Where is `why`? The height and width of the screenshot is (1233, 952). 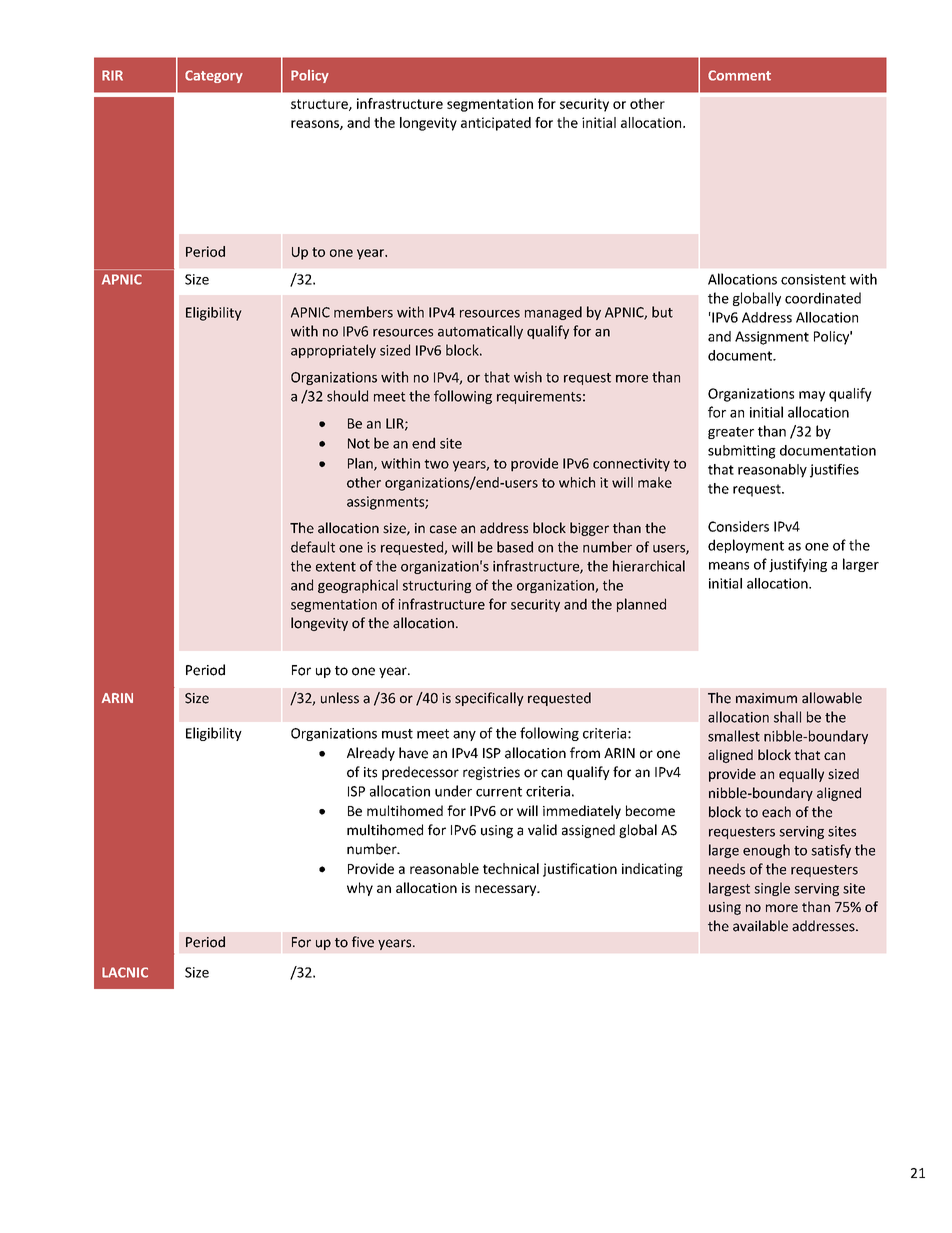 why is located at coordinates (360, 889).
